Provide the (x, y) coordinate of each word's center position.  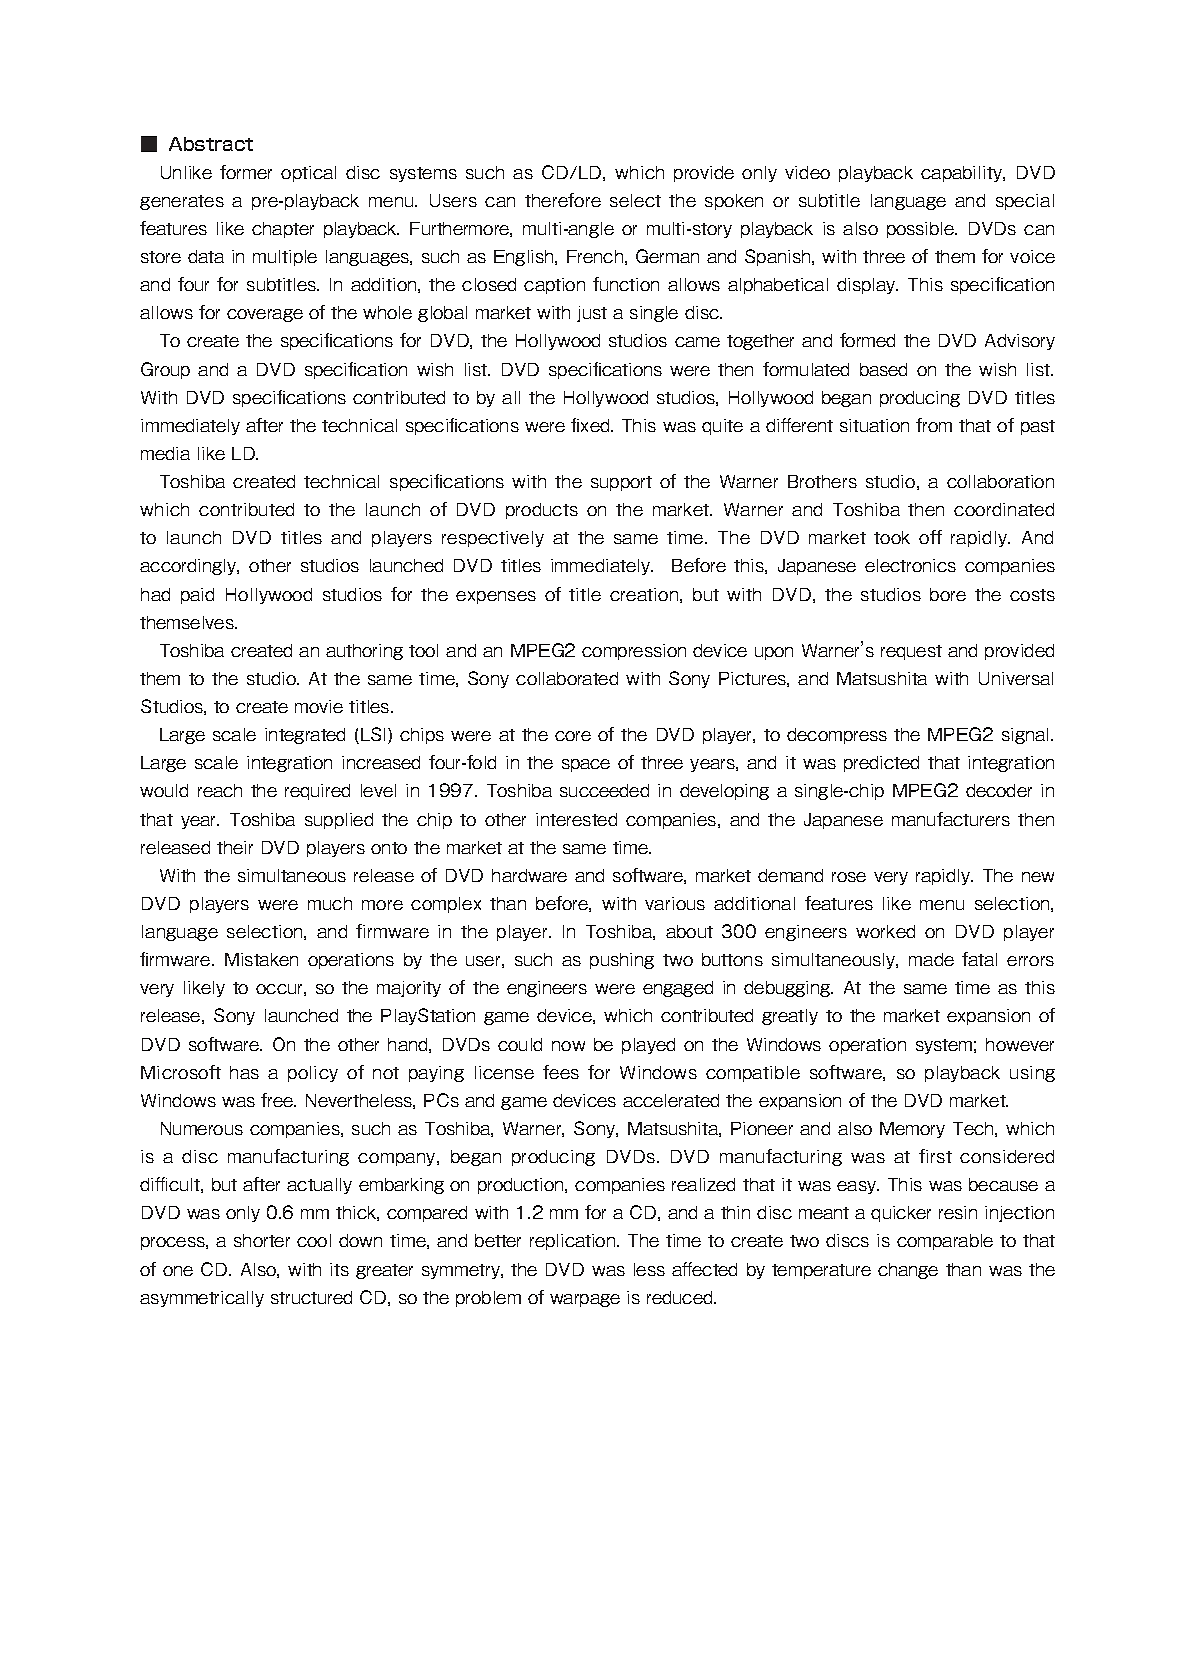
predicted (881, 764)
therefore (563, 200)
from (934, 425)
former (246, 172)
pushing (622, 961)
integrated (305, 736)
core (573, 736)
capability (962, 174)
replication (574, 1242)
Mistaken (261, 959)
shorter (262, 1240)
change (908, 1271)
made (931, 959)
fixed (591, 425)
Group (165, 370)
